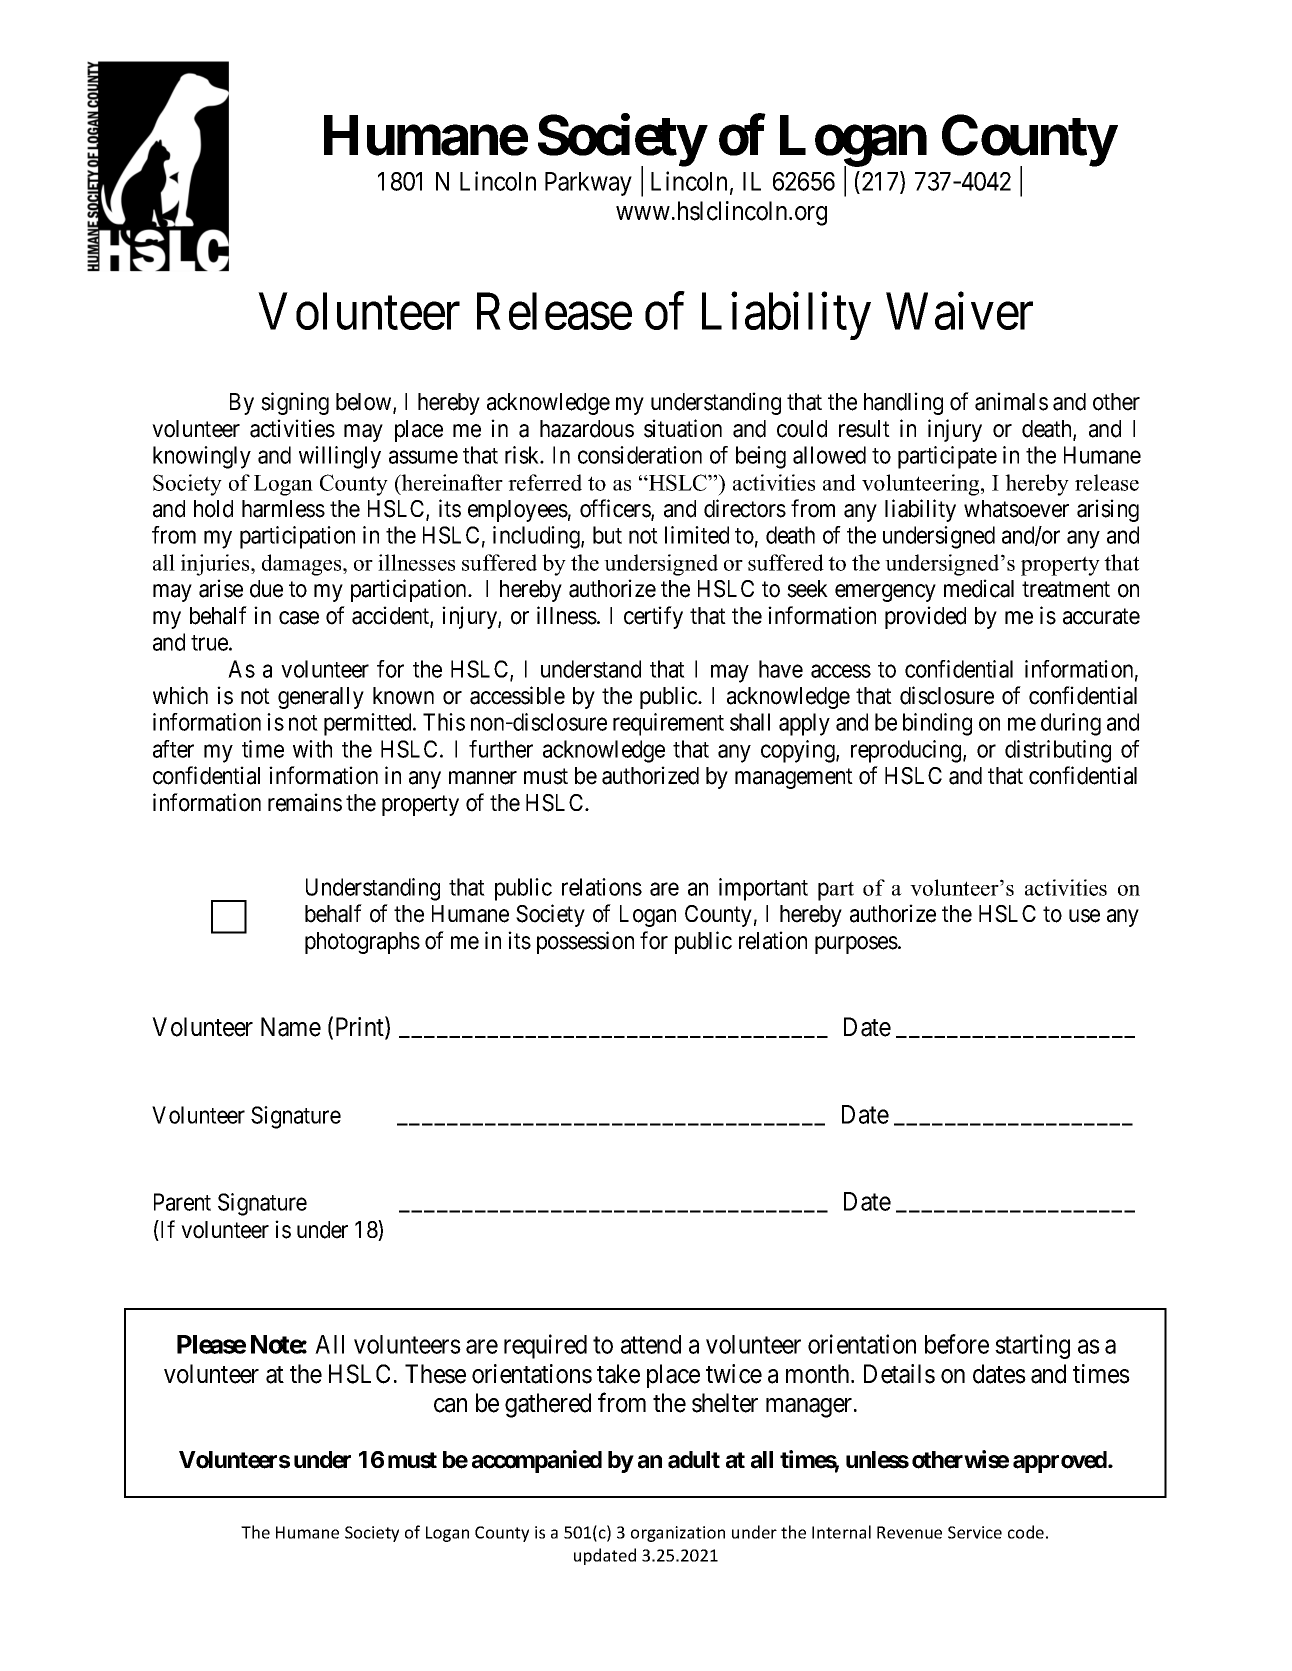  What do you see at coordinates (291, 1027) in the screenshot?
I see `Name` at bounding box center [291, 1027].
